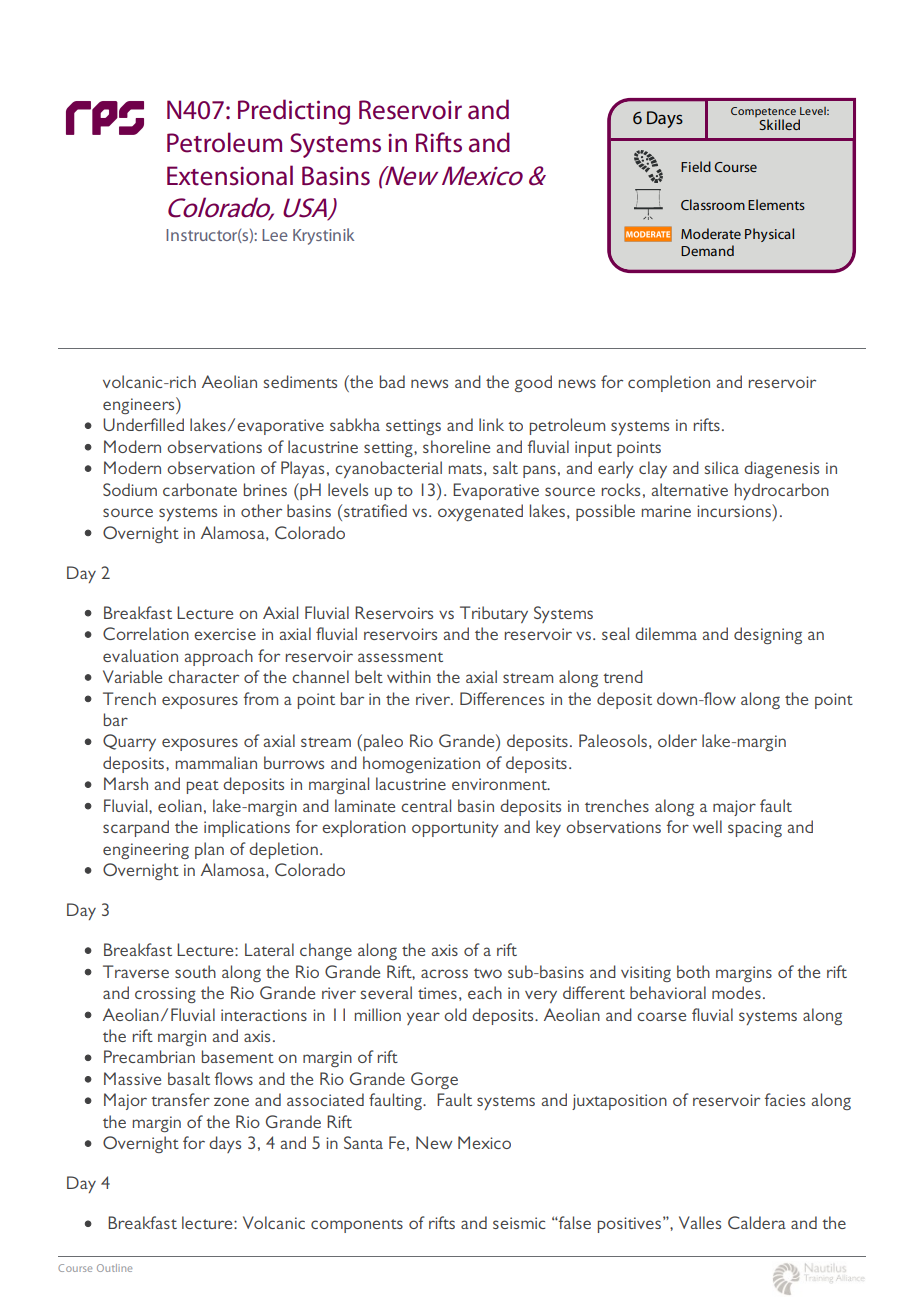 This page has width=924, height=1308. I want to click on seismic, so click(519, 1223).
